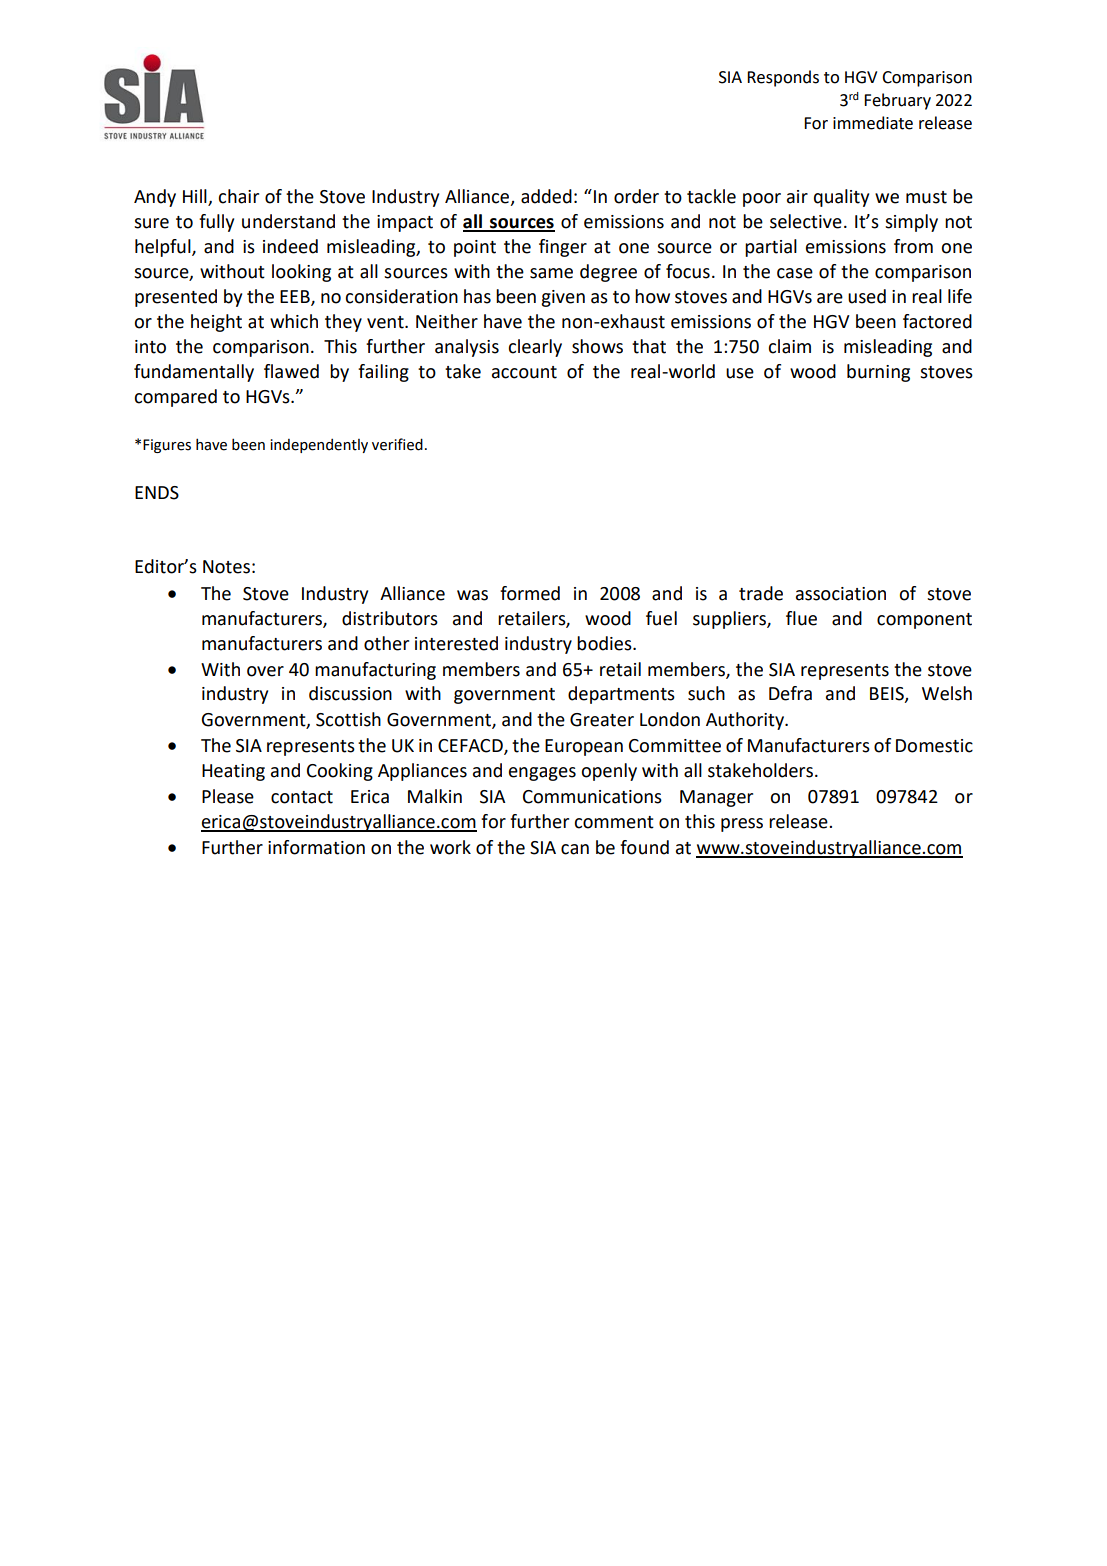  I want to click on February, so click(897, 101).
